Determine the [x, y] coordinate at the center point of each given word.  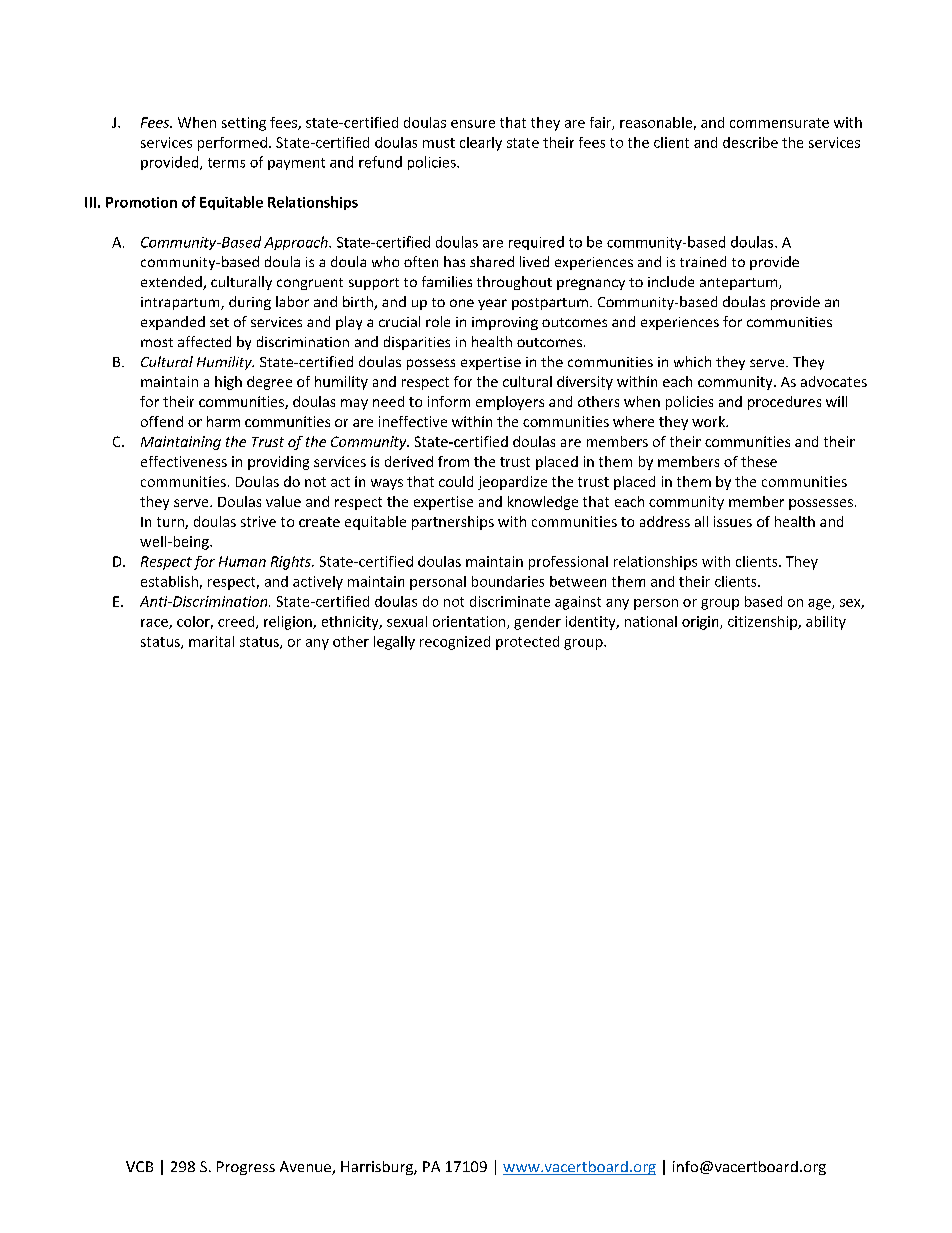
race [155, 624]
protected [527, 643]
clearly [481, 144]
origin [701, 623]
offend [162, 421]
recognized [455, 643]
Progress [246, 1168]
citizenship [763, 623]
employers [510, 403]
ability [826, 623]
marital [211, 641]
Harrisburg [378, 1168]
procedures [784, 403]
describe [750, 142]
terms [226, 163]
